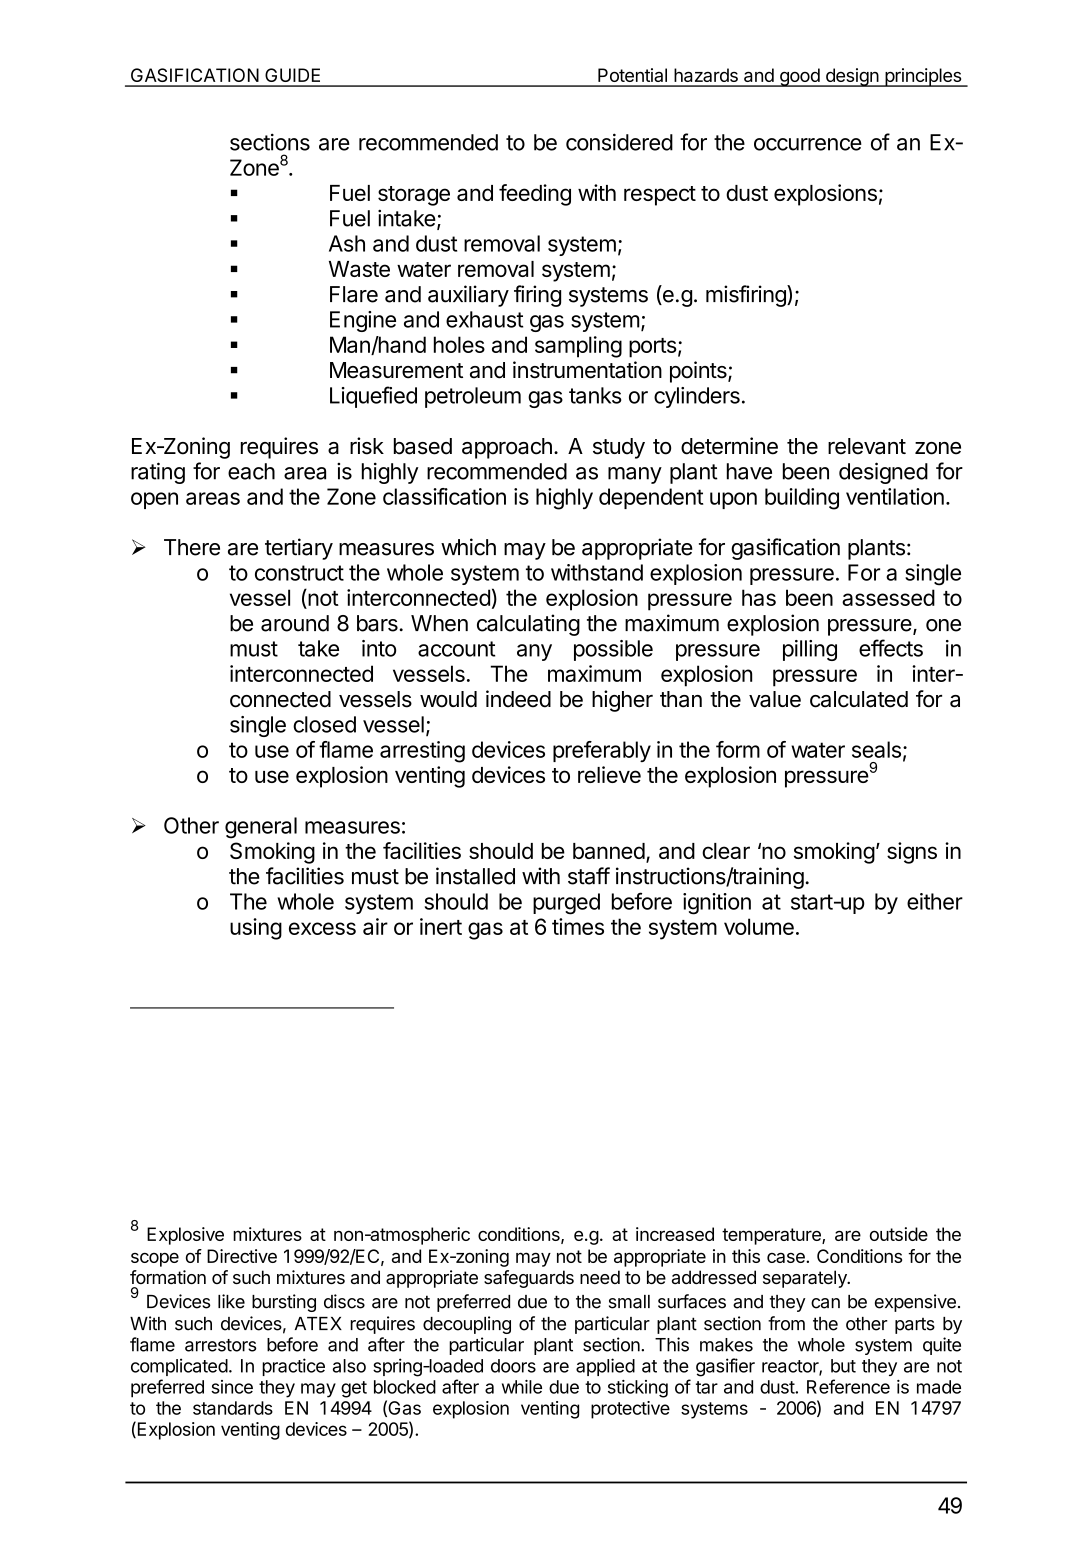 This screenshot has height=1544, width=1091. I want to click on closed, so click(324, 724).
